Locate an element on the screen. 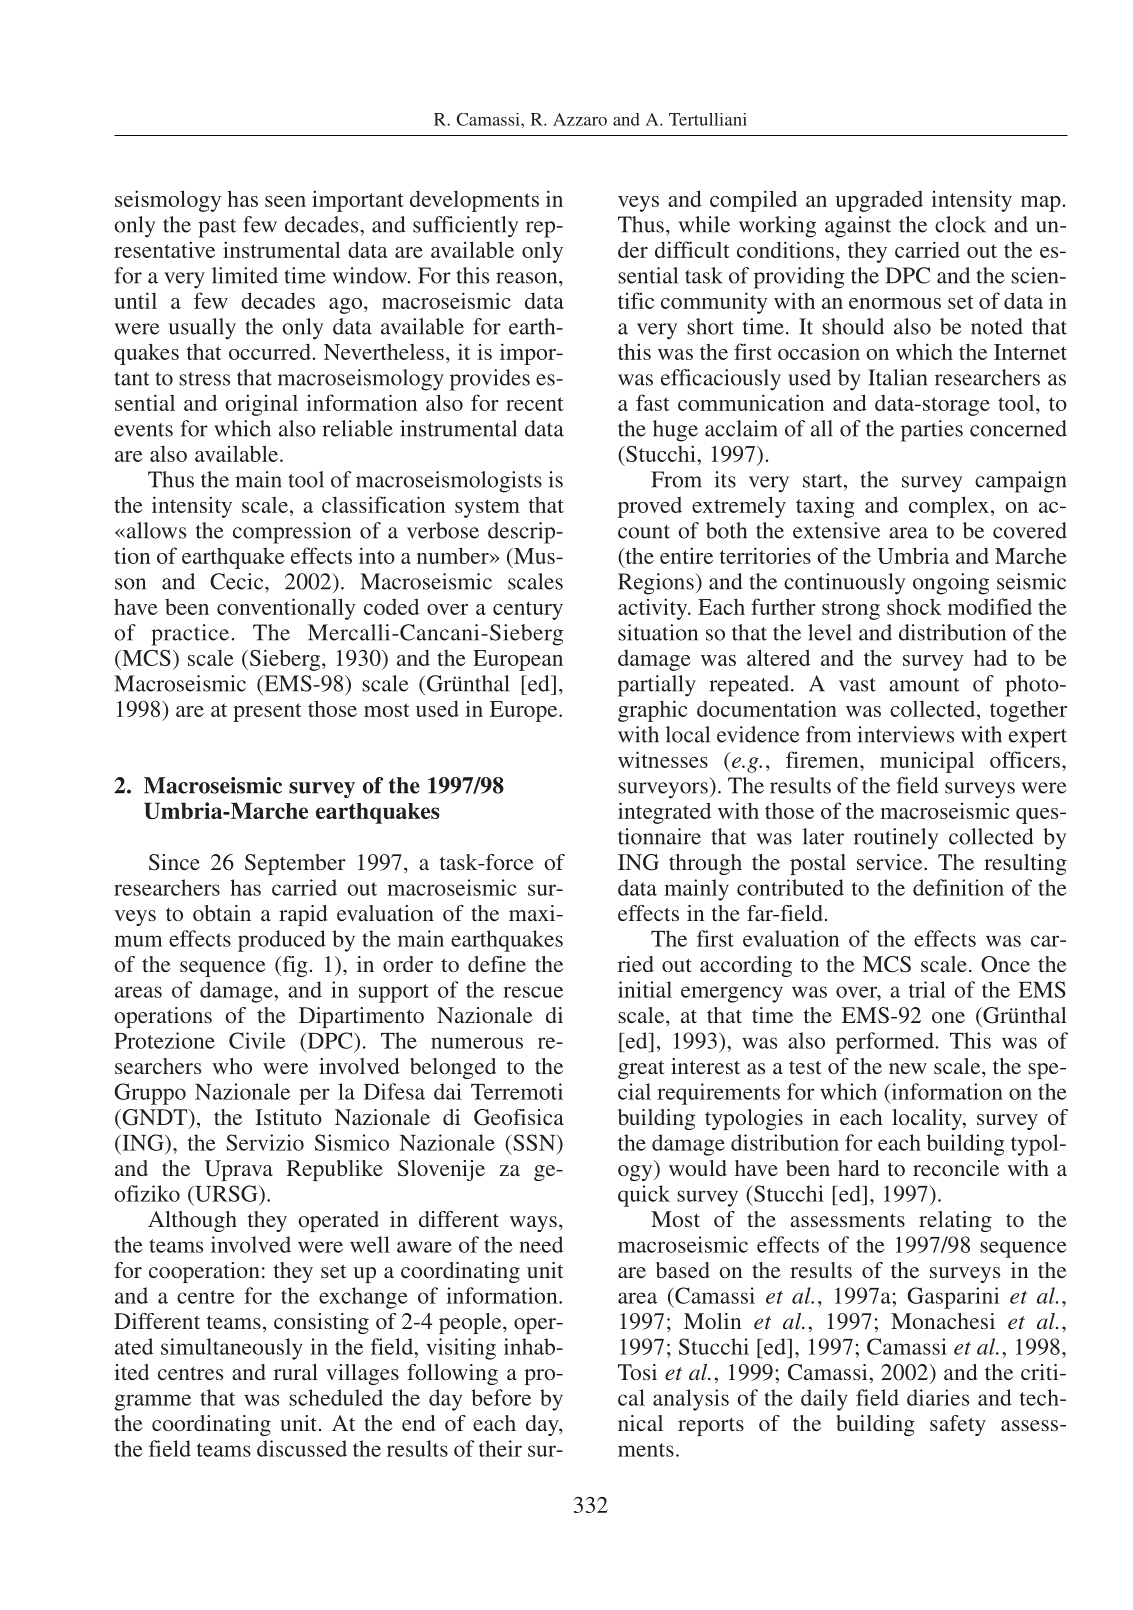 Image resolution: width=1133 pixels, height=1610 pixels. past is located at coordinates (217, 228).
